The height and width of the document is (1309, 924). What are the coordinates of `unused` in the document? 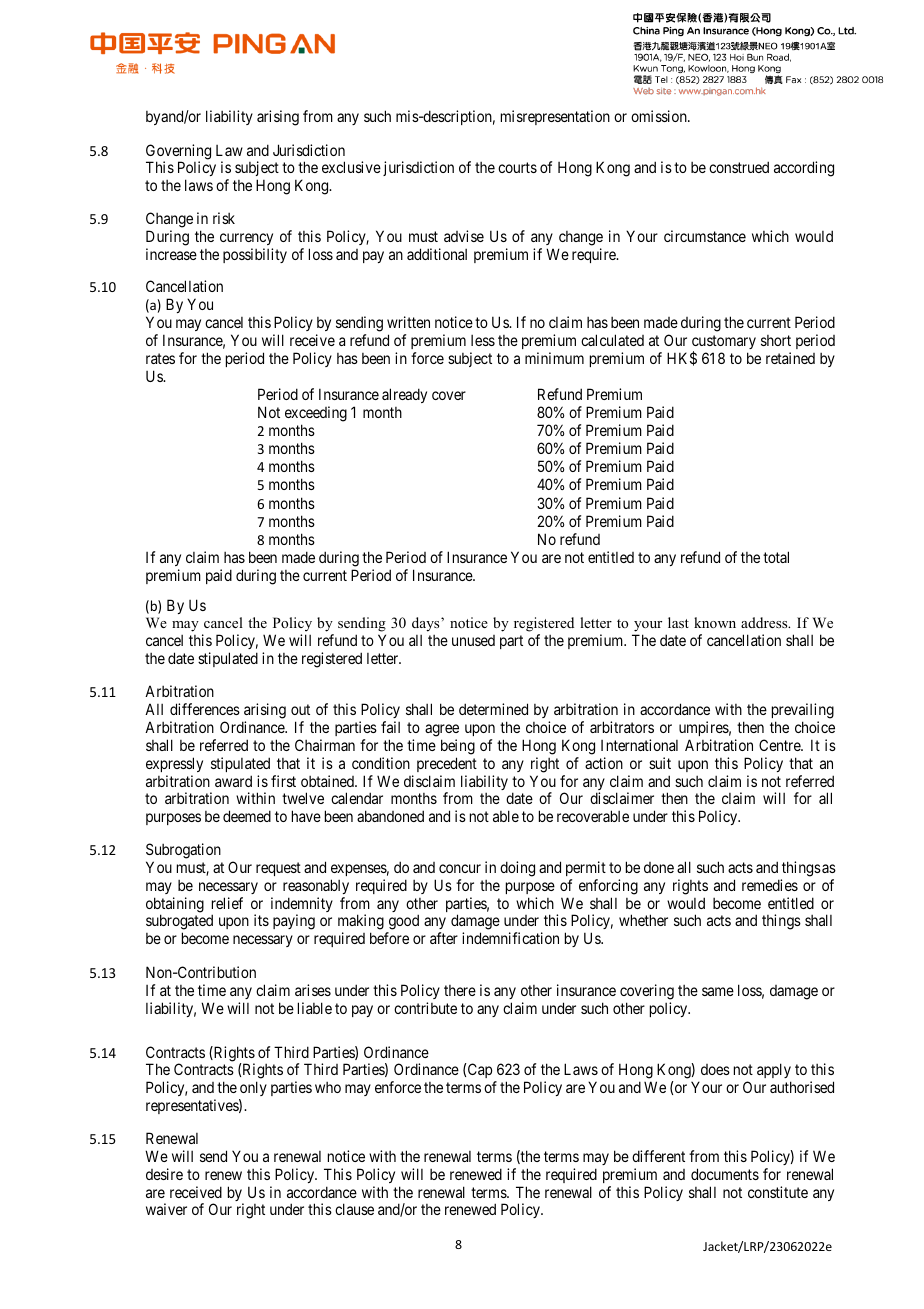 It's located at (473, 640).
